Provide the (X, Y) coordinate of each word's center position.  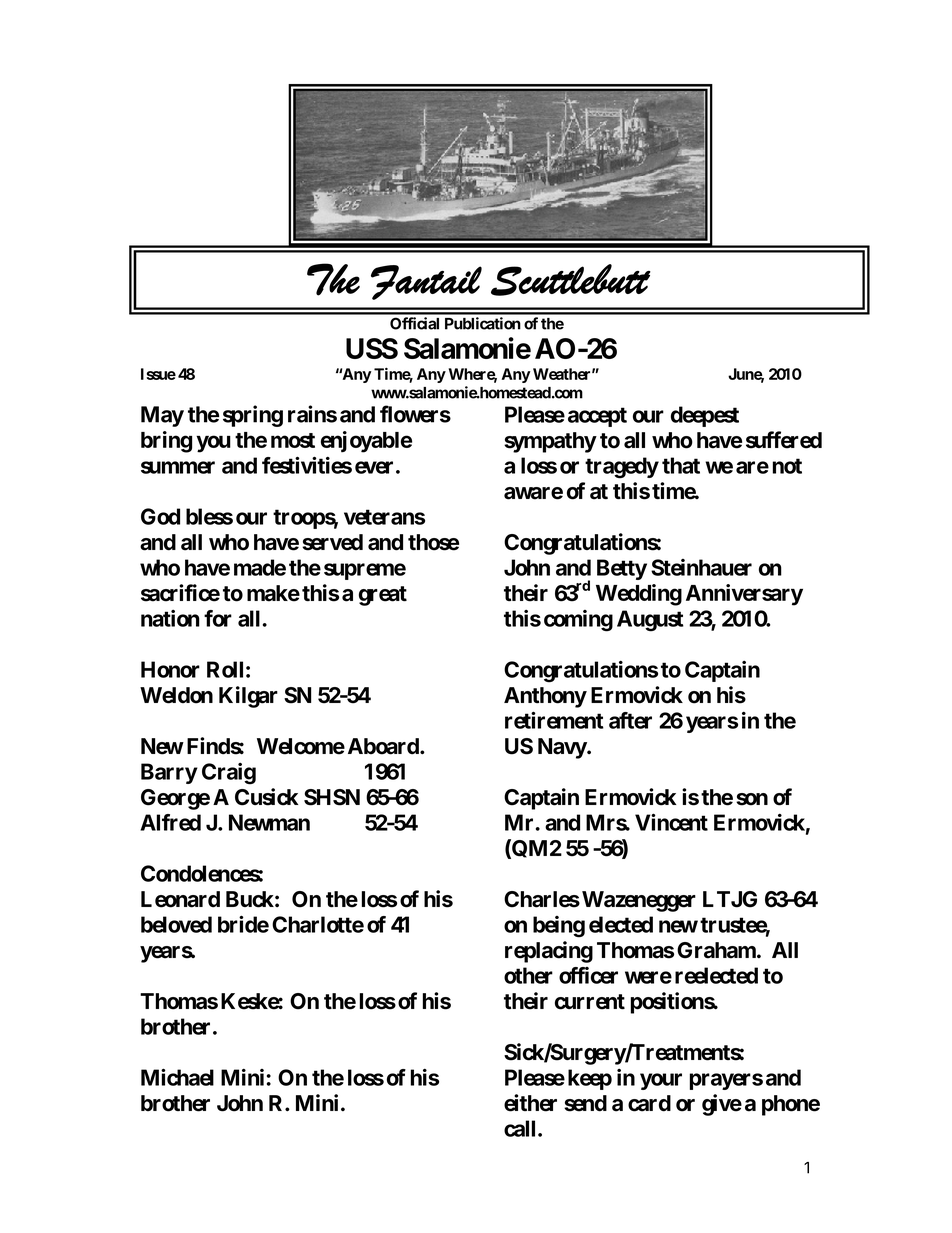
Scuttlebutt (571, 280)
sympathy (550, 442)
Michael (177, 1077)
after (630, 720)
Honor (170, 669)
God (160, 516)
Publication (483, 323)
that (681, 465)
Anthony (545, 697)
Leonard (180, 899)
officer (588, 975)
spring (253, 416)
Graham (716, 950)
